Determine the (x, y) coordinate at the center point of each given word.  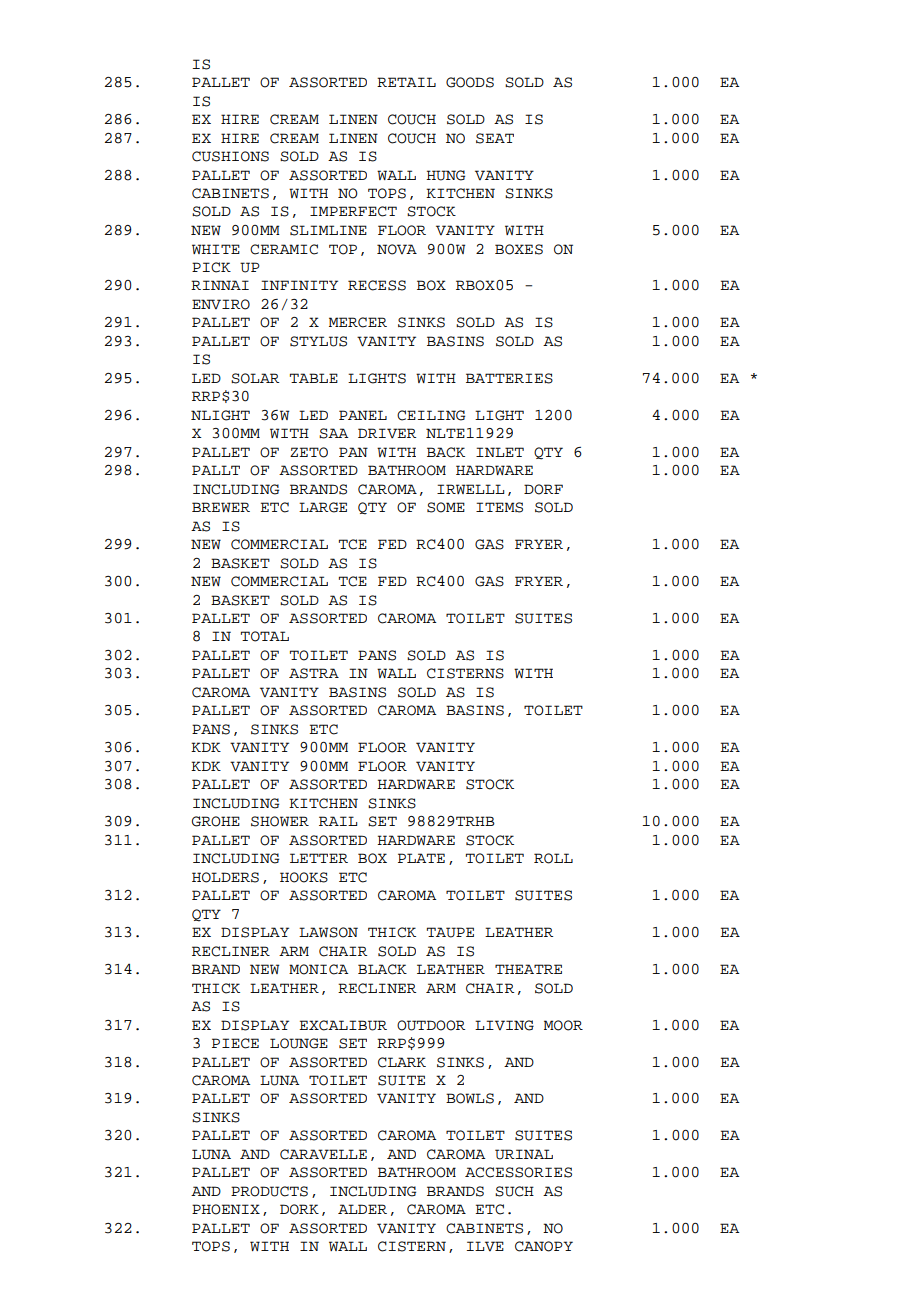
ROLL (553, 858)
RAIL (338, 821)
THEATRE (528, 969)
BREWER (221, 507)
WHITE (216, 249)
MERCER (358, 322)
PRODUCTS (269, 1191)
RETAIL (406, 82)
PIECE (235, 1043)
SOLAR (255, 378)
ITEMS (499, 507)
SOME (446, 507)
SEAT (495, 138)
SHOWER (280, 821)
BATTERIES (509, 378)
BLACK (382, 969)
